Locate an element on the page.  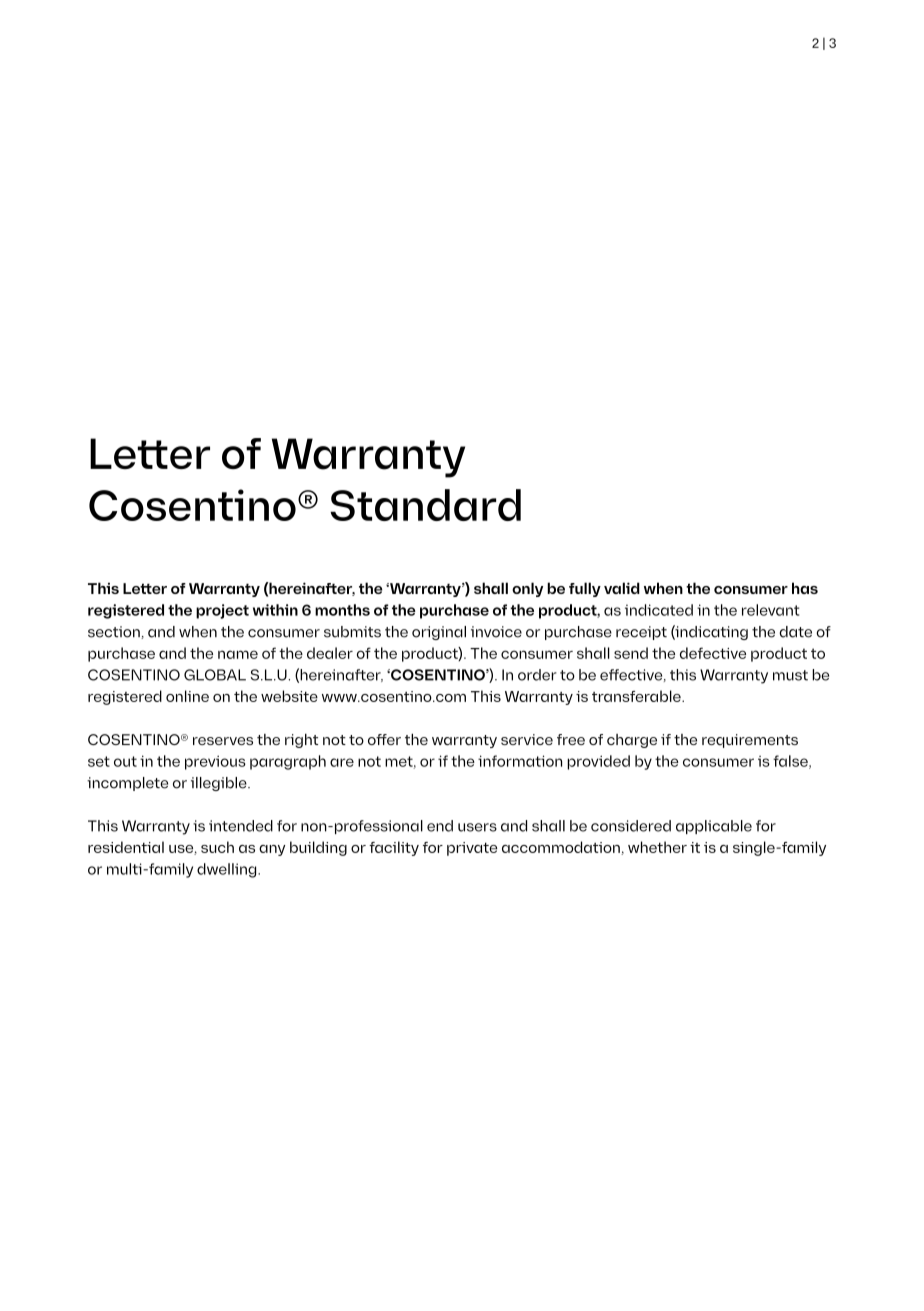
such is located at coordinates (217, 847).
